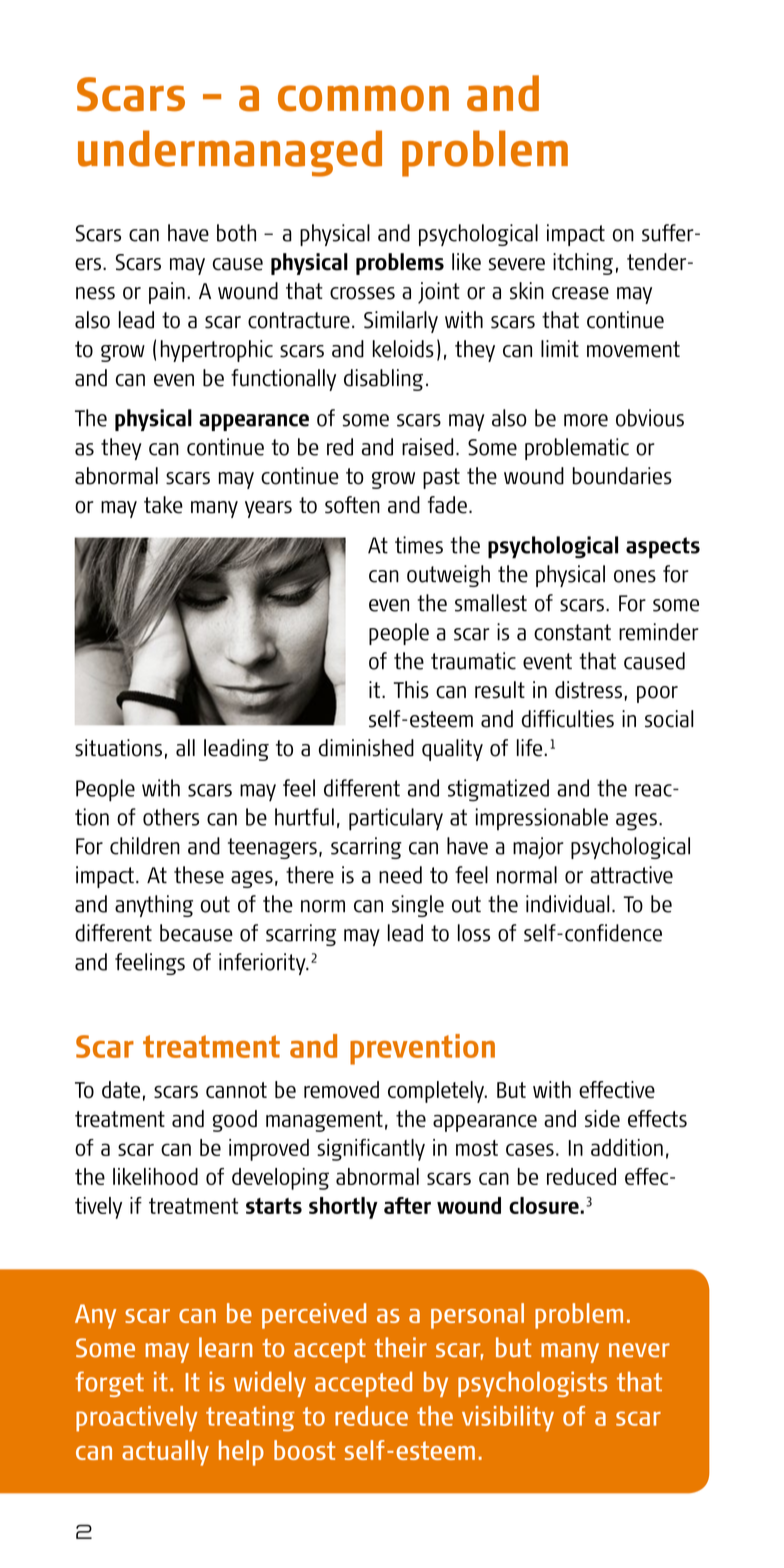 The image size is (784, 1568). Describe the element at coordinates (236, 233) in the screenshot. I see `both` at that location.
